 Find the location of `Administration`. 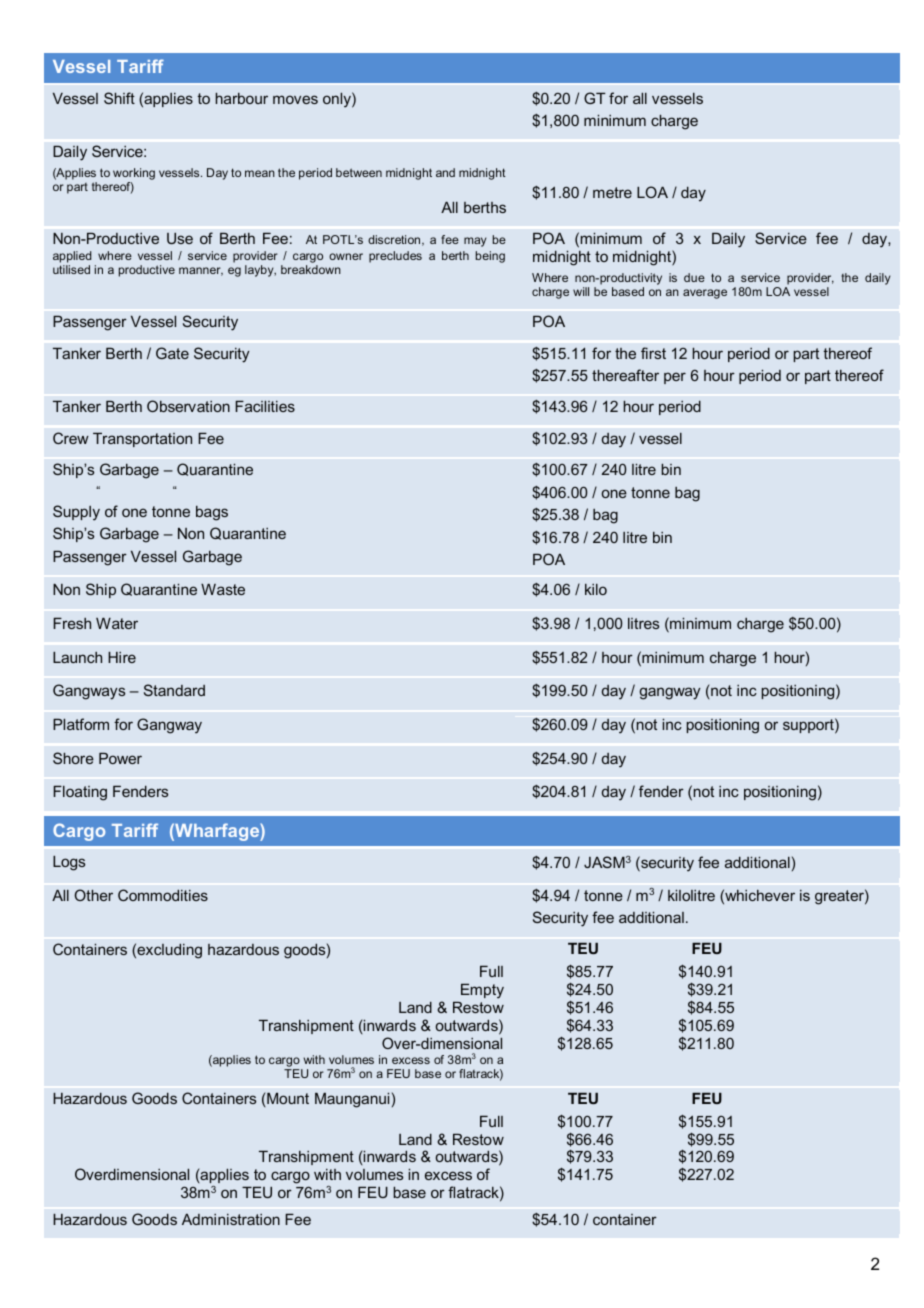

Administration is located at coordinates (231, 1219).
